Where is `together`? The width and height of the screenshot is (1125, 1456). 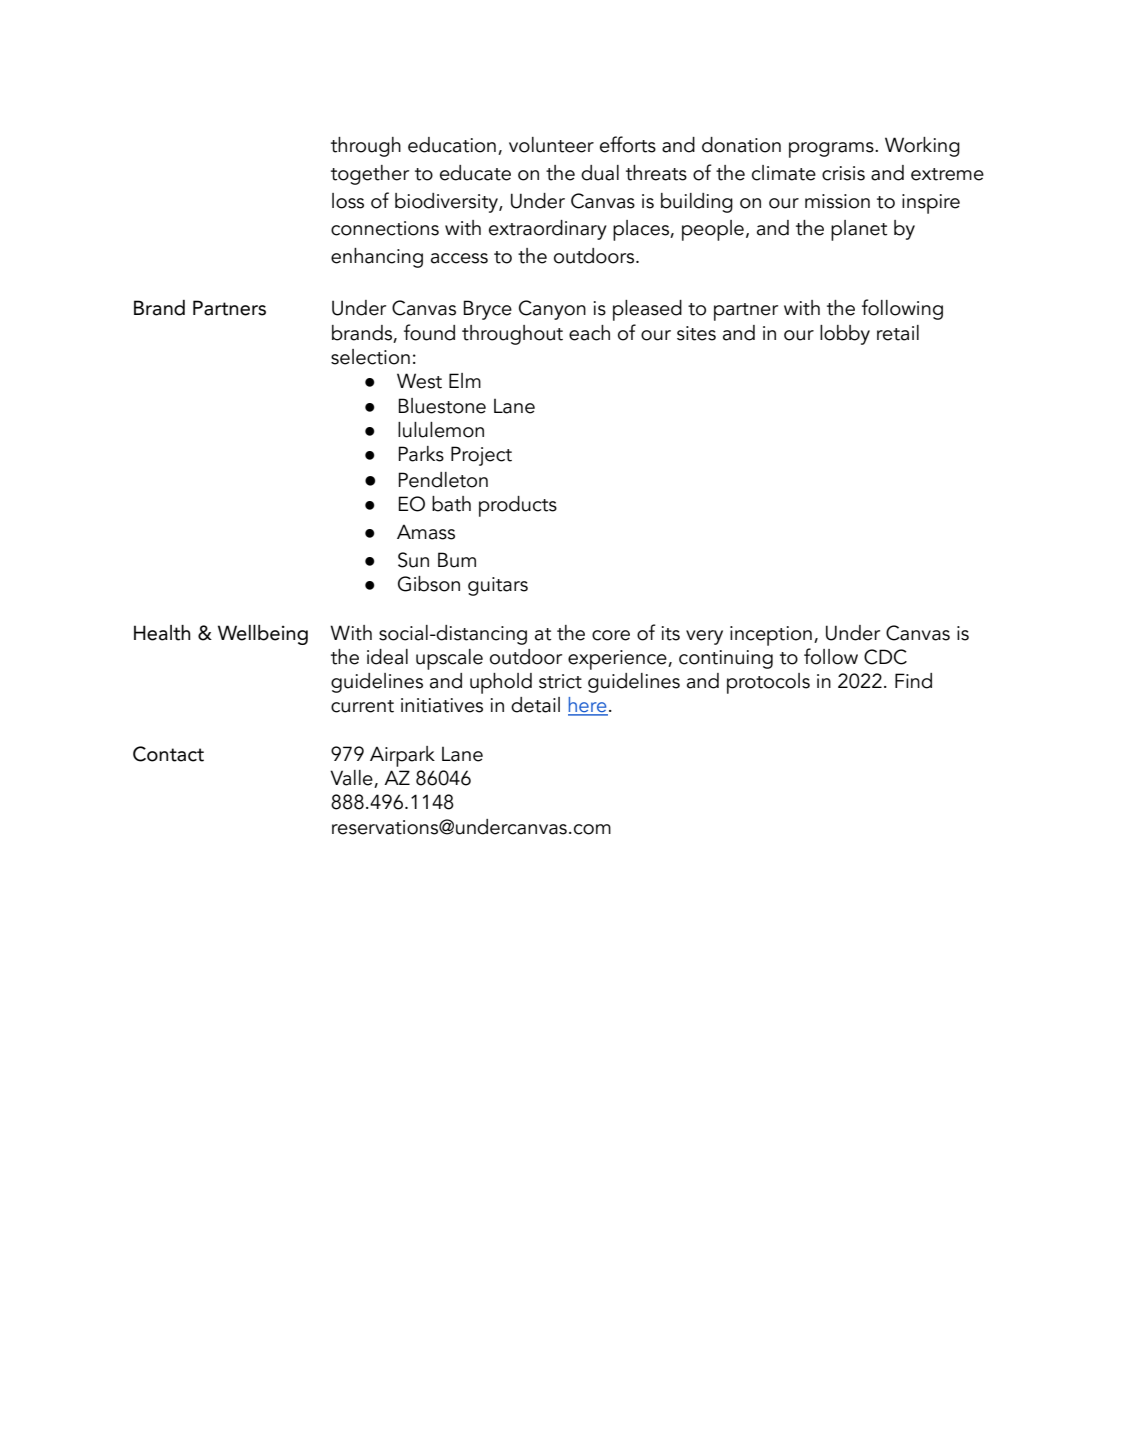 together is located at coordinates (370, 175).
